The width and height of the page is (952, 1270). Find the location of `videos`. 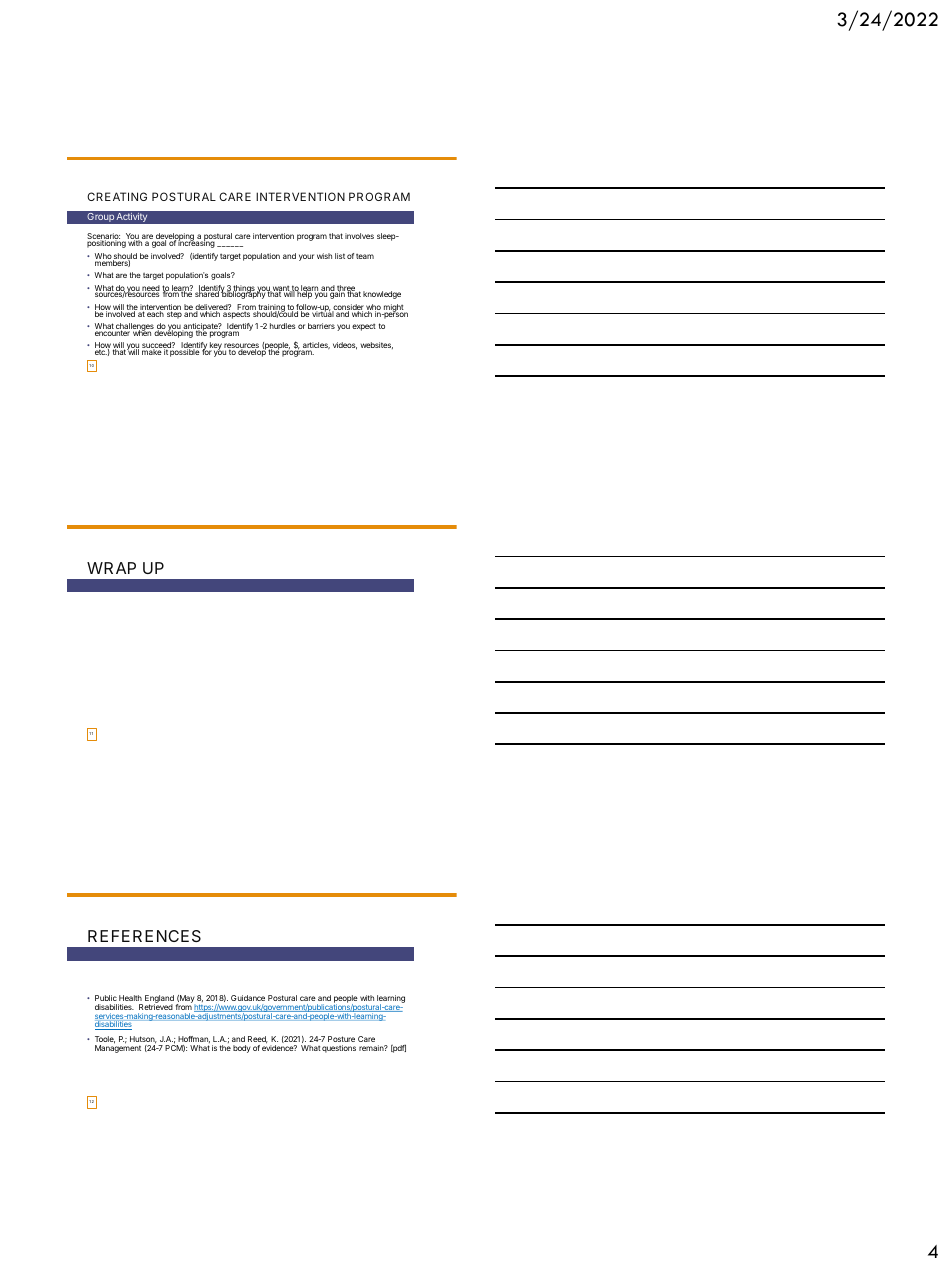

videos is located at coordinates (345, 346).
